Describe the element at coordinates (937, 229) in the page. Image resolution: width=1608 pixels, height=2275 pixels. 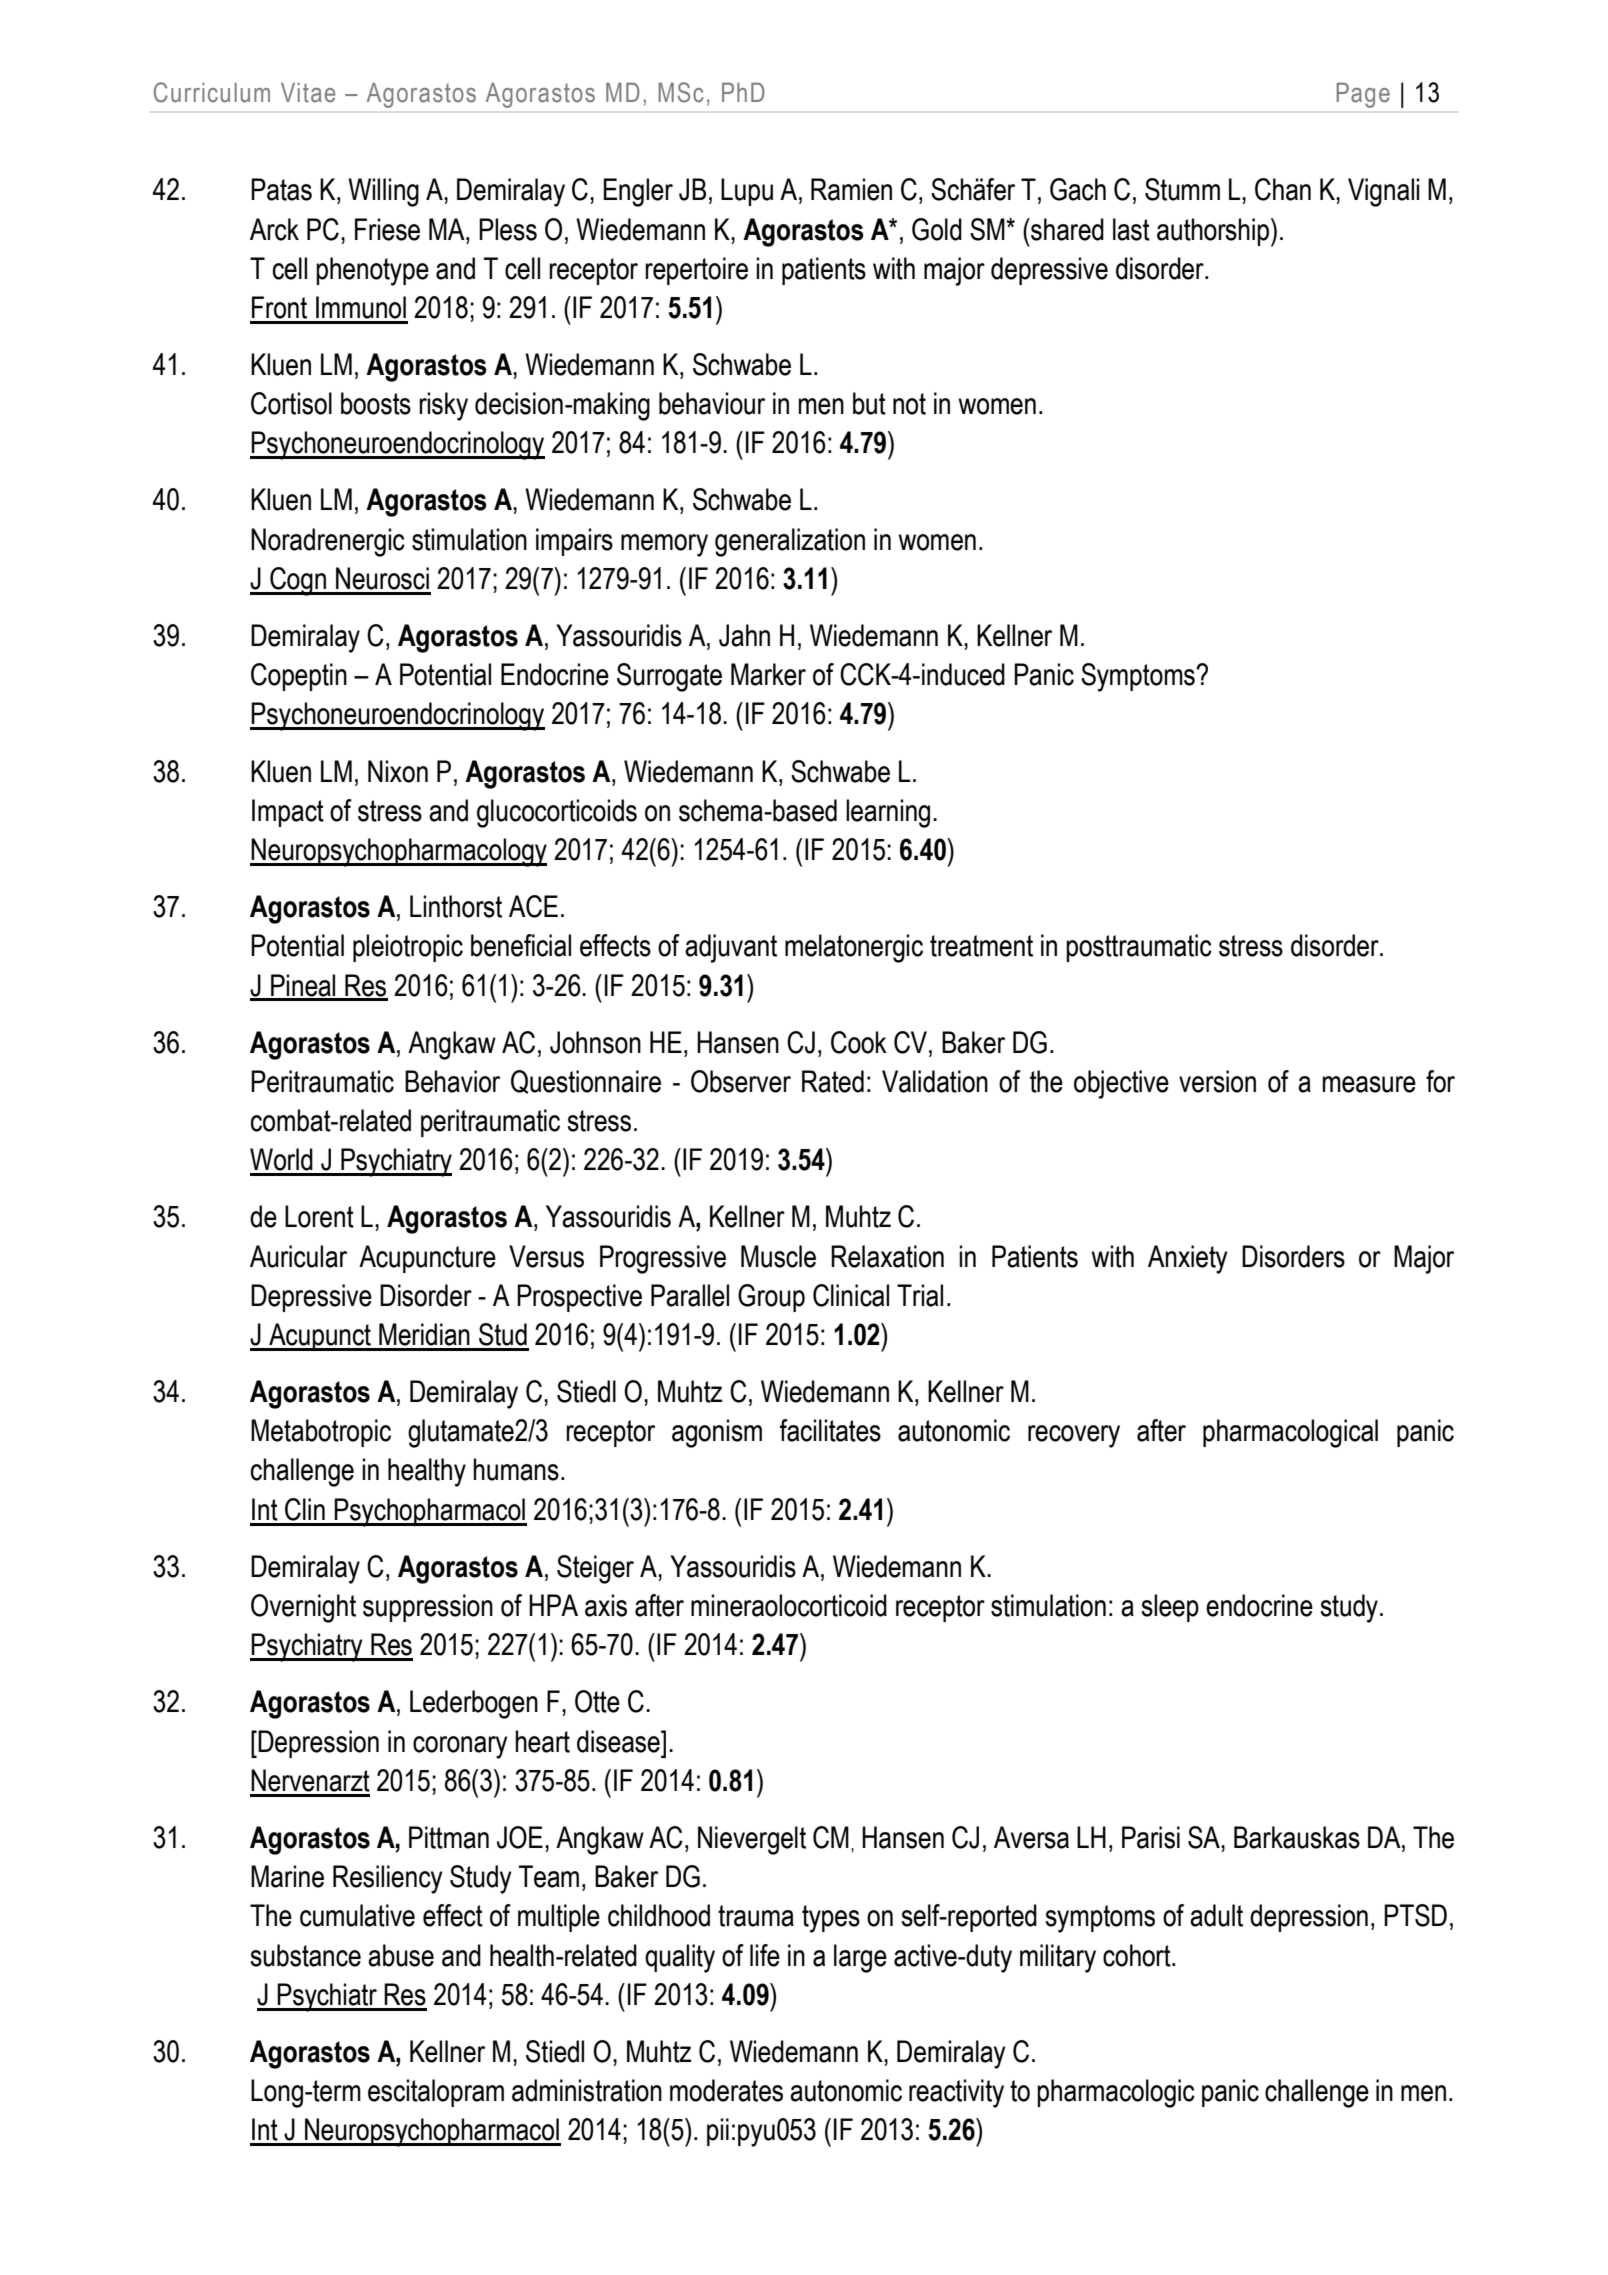
I see `Gold` at that location.
